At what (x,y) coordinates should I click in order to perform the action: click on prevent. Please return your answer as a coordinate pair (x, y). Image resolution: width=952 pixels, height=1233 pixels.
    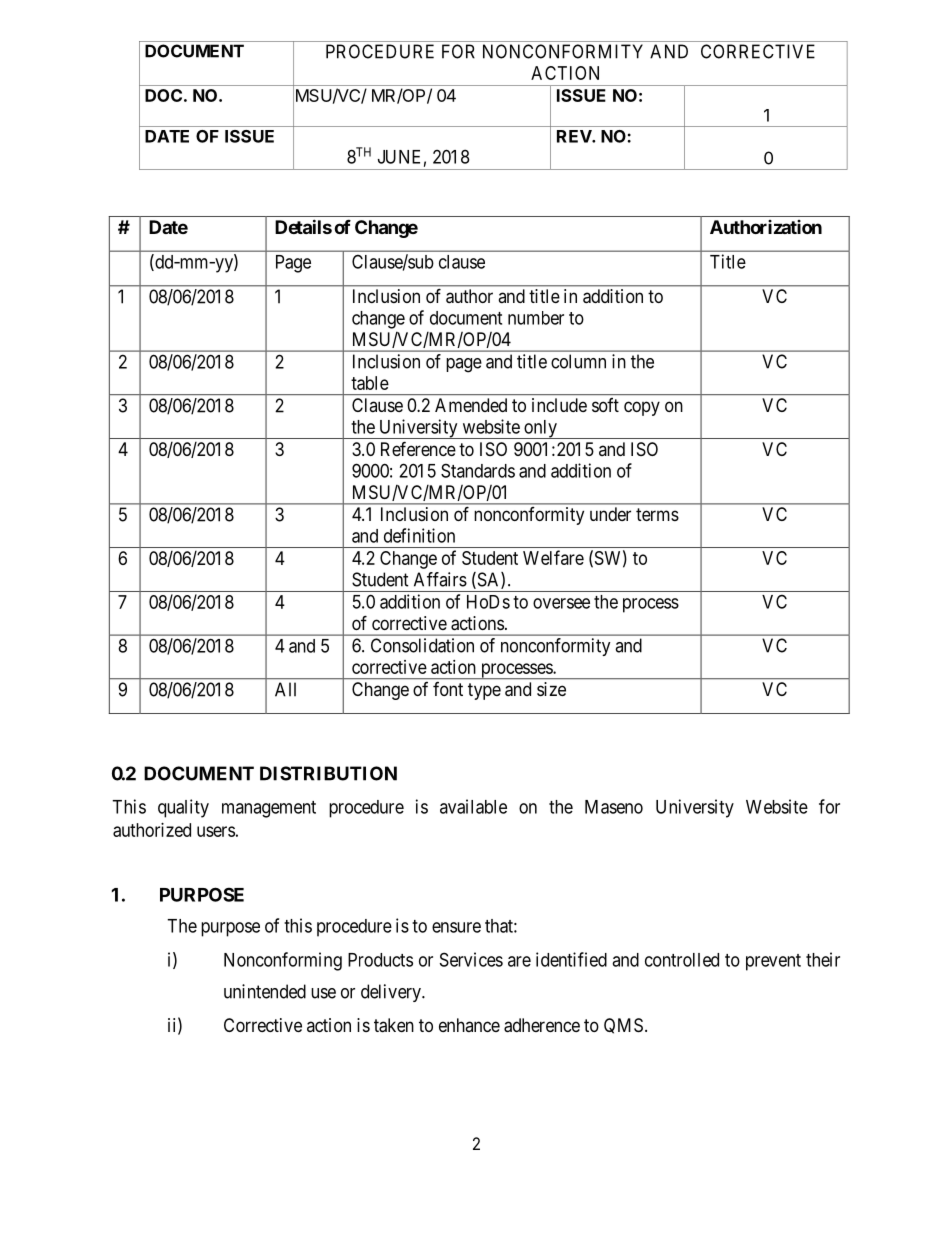
    Looking at the image, I should click on (773, 962).
